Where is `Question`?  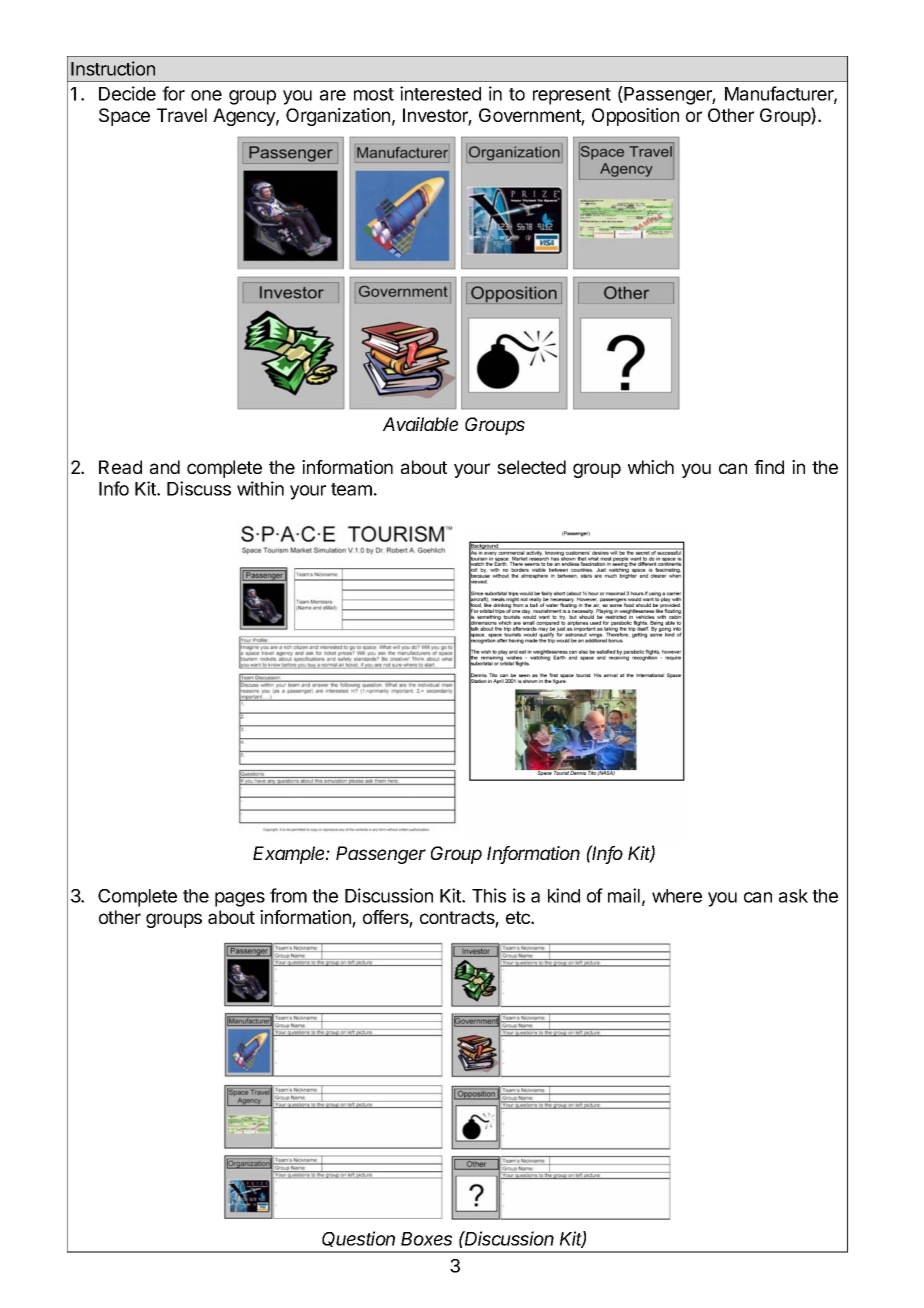 Question is located at coordinates (358, 1239).
